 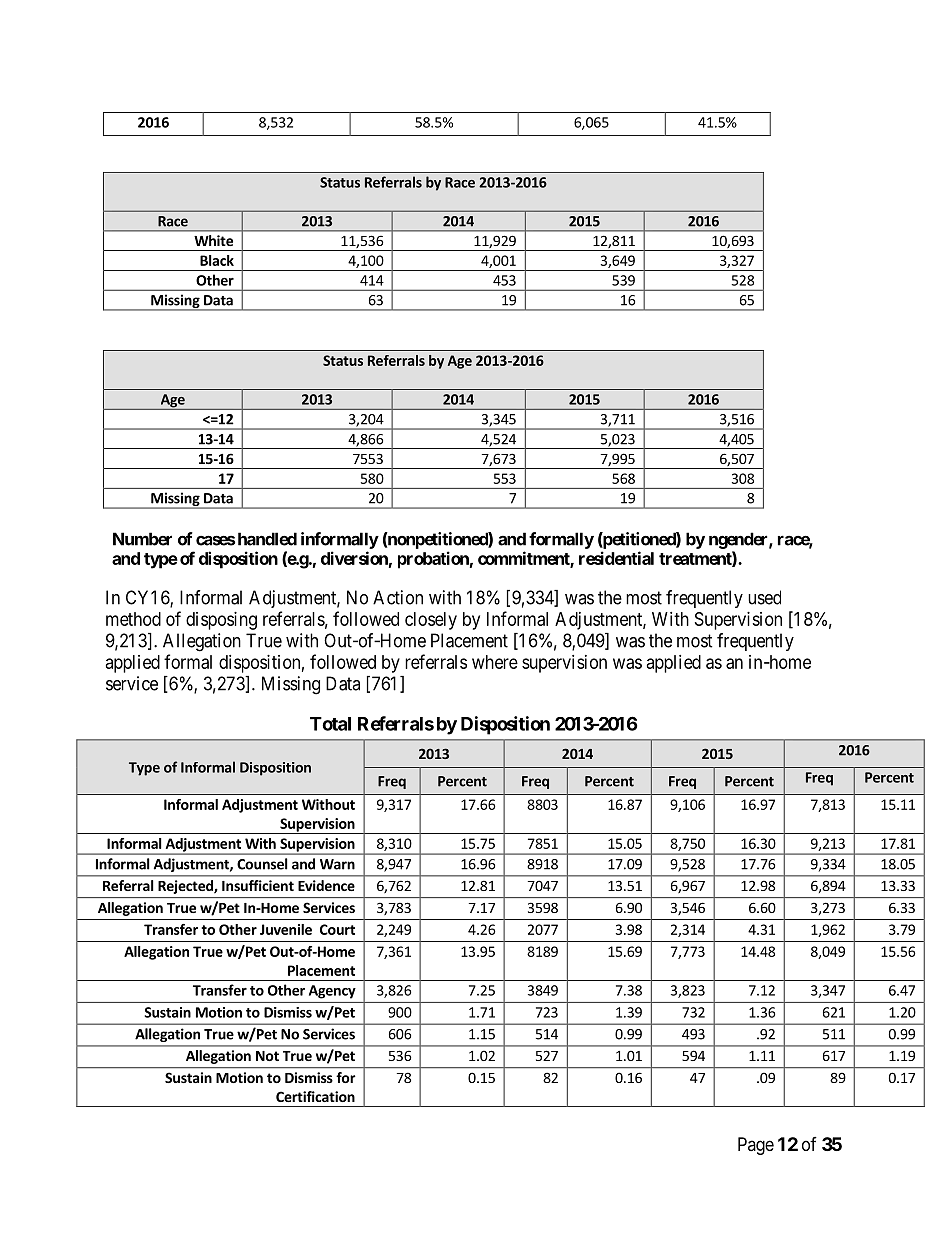 I want to click on Action, so click(x=398, y=597).
